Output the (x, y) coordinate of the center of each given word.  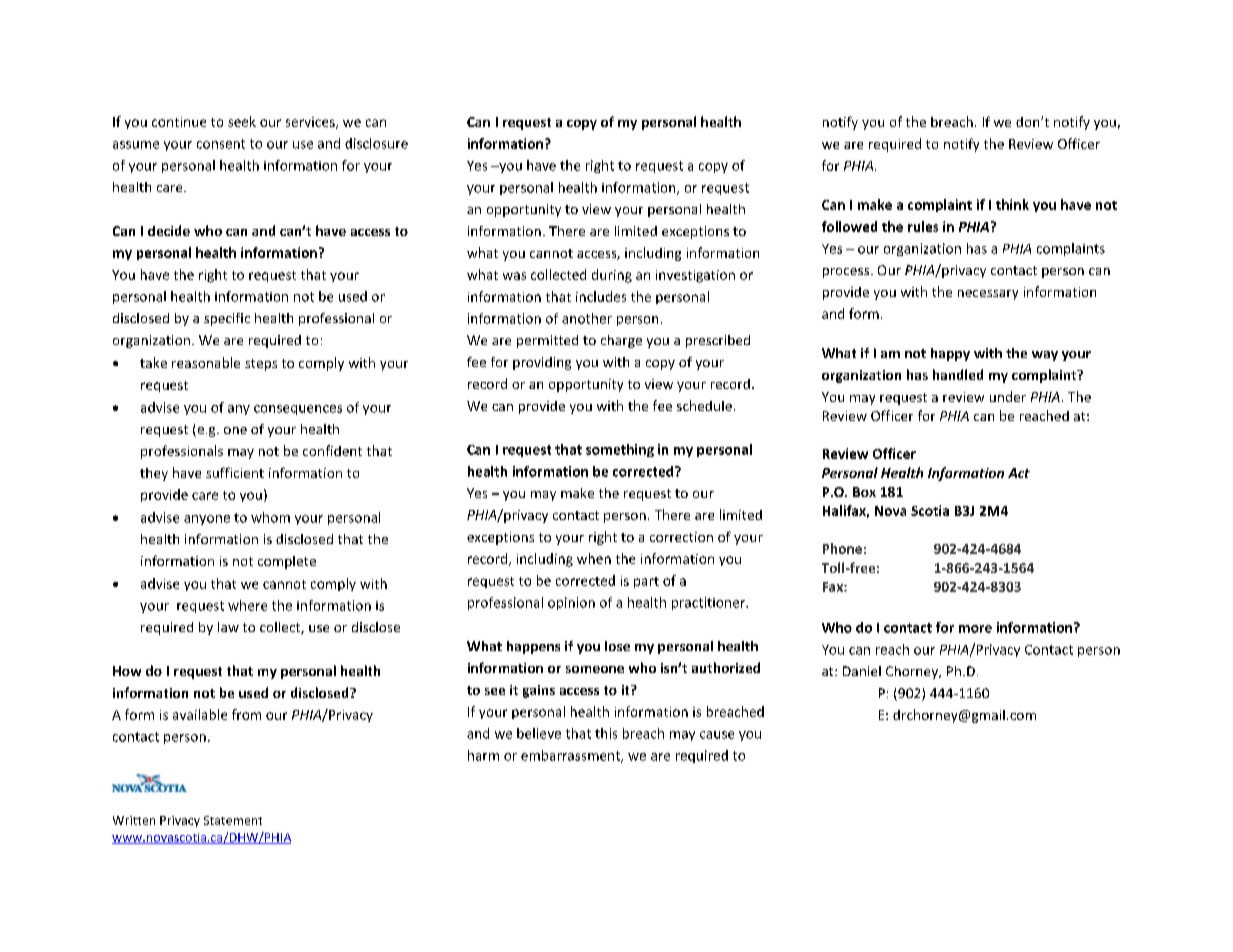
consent (221, 144)
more (975, 629)
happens (533, 647)
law (228, 627)
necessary (988, 295)
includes (601, 296)
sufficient (235, 472)
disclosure (376, 143)
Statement (233, 820)
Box (864, 492)
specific (227, 319)
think (1012, 204)
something (620, 450)
